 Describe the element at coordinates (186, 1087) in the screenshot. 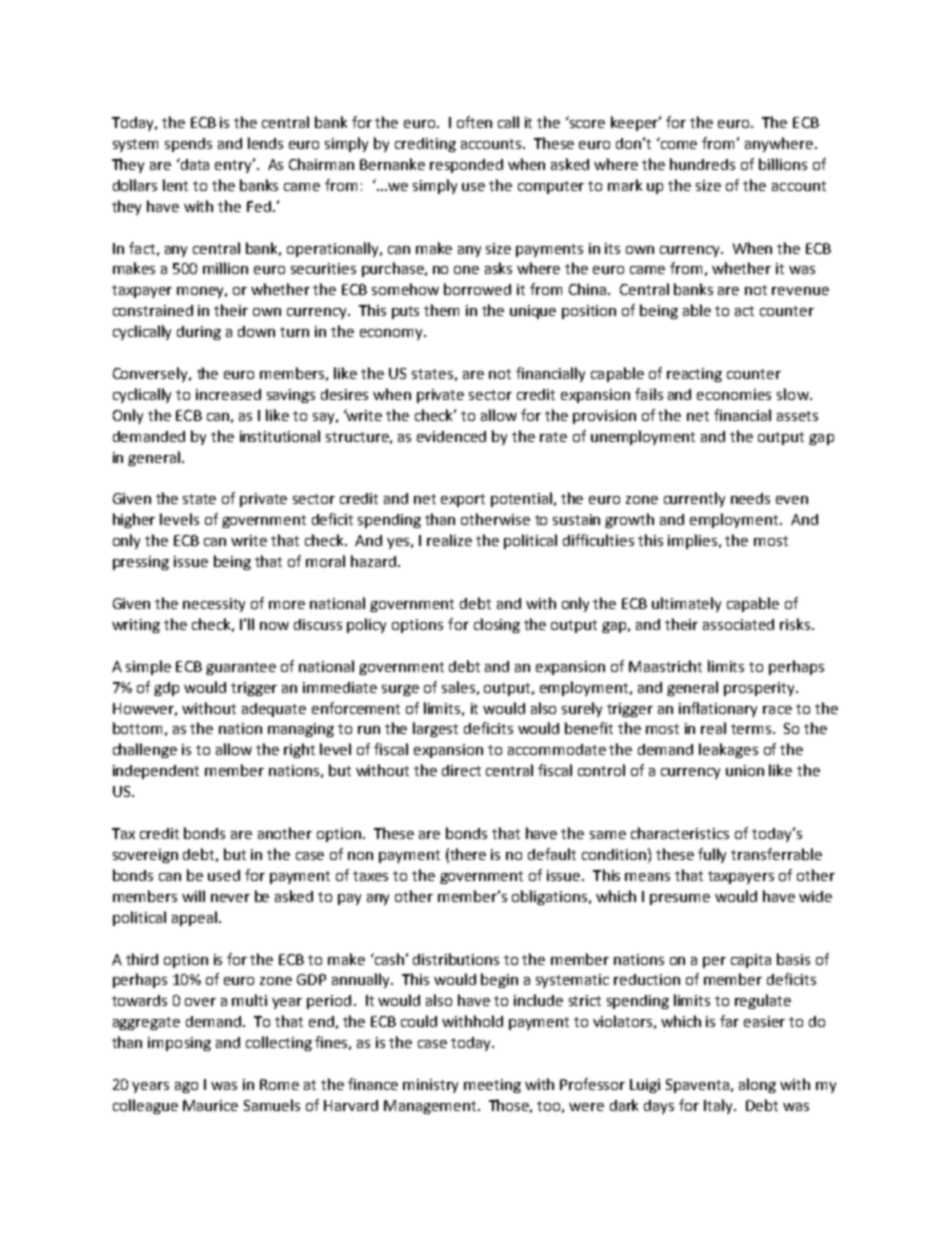

I see `ago` at that location.
